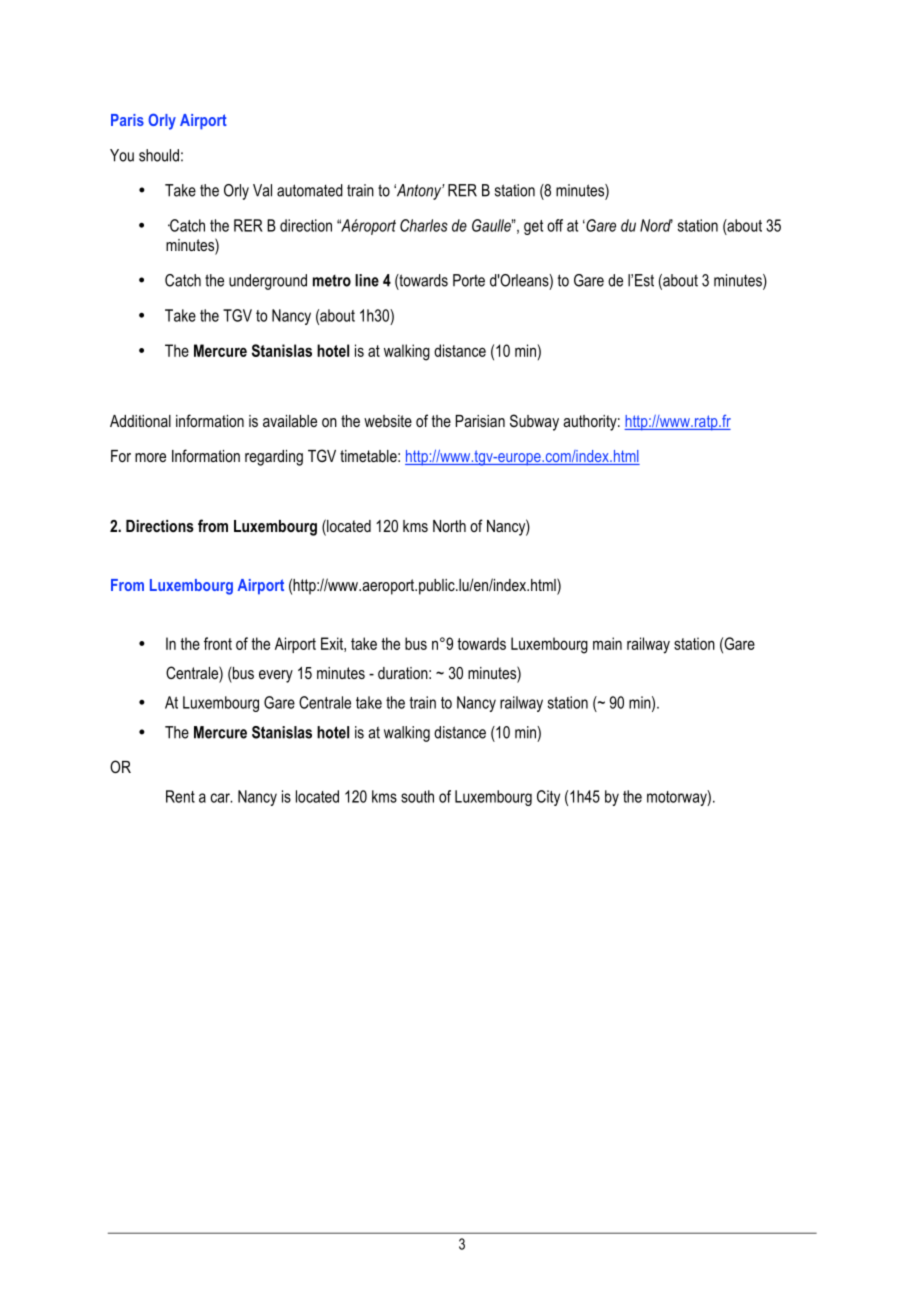 Image resolution: width=924 pixels, height=1308 pixels. Describe the element at coordinates (417, 796) in the screenshot. I see `south` at that location.
